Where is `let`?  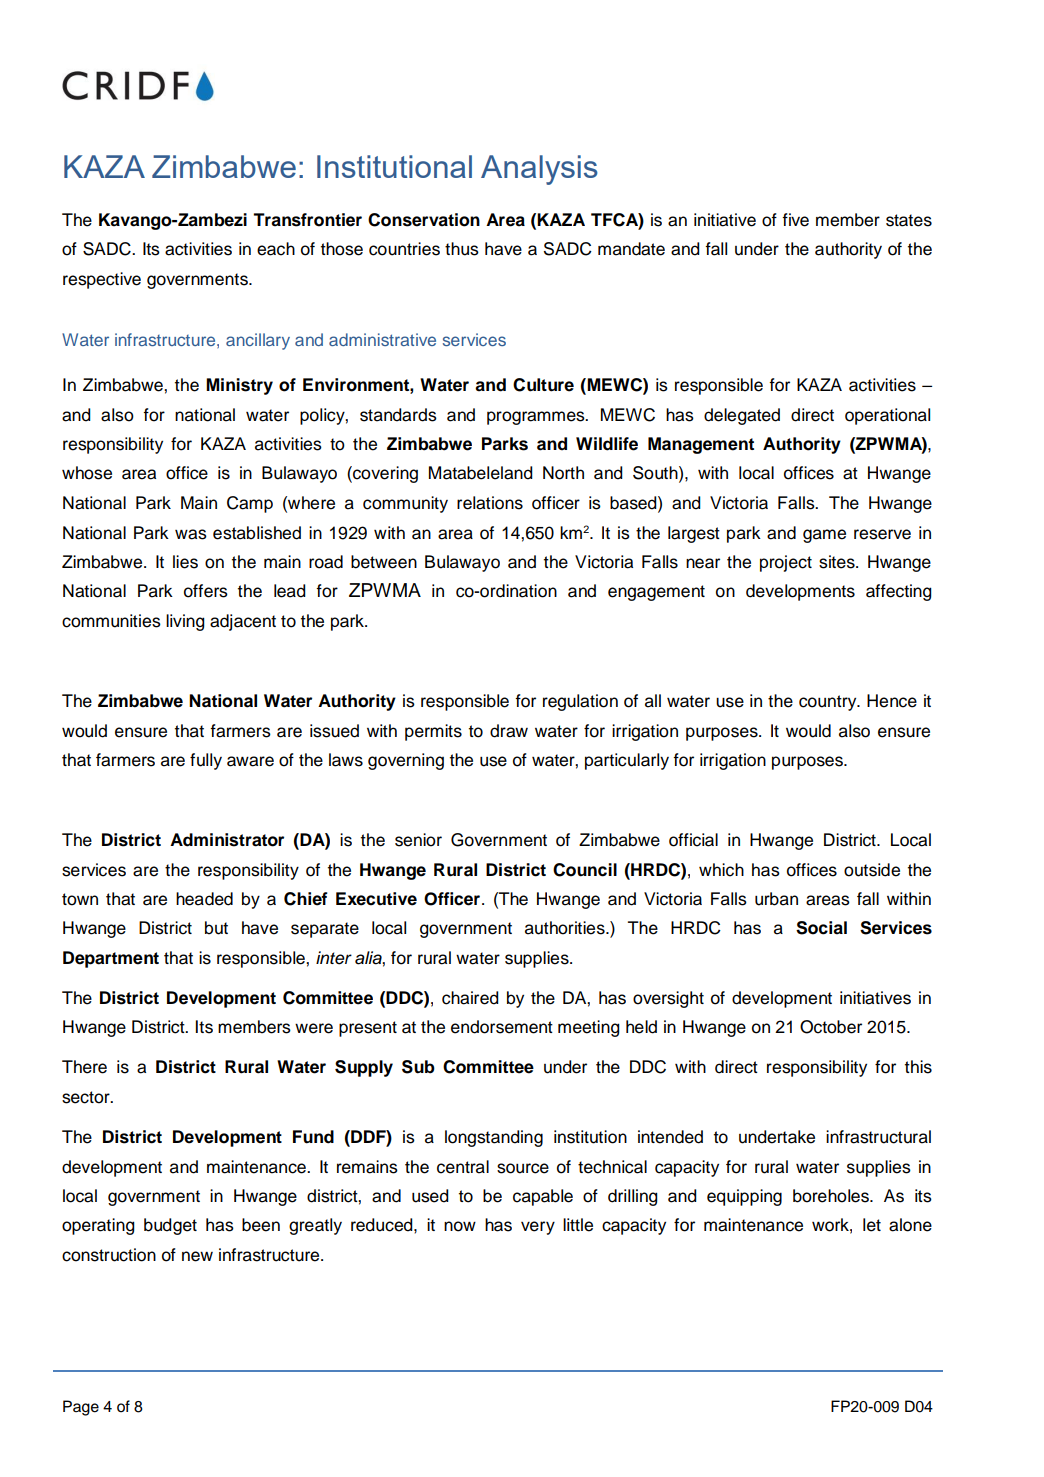
let is located at coordinates (872, 1225).
